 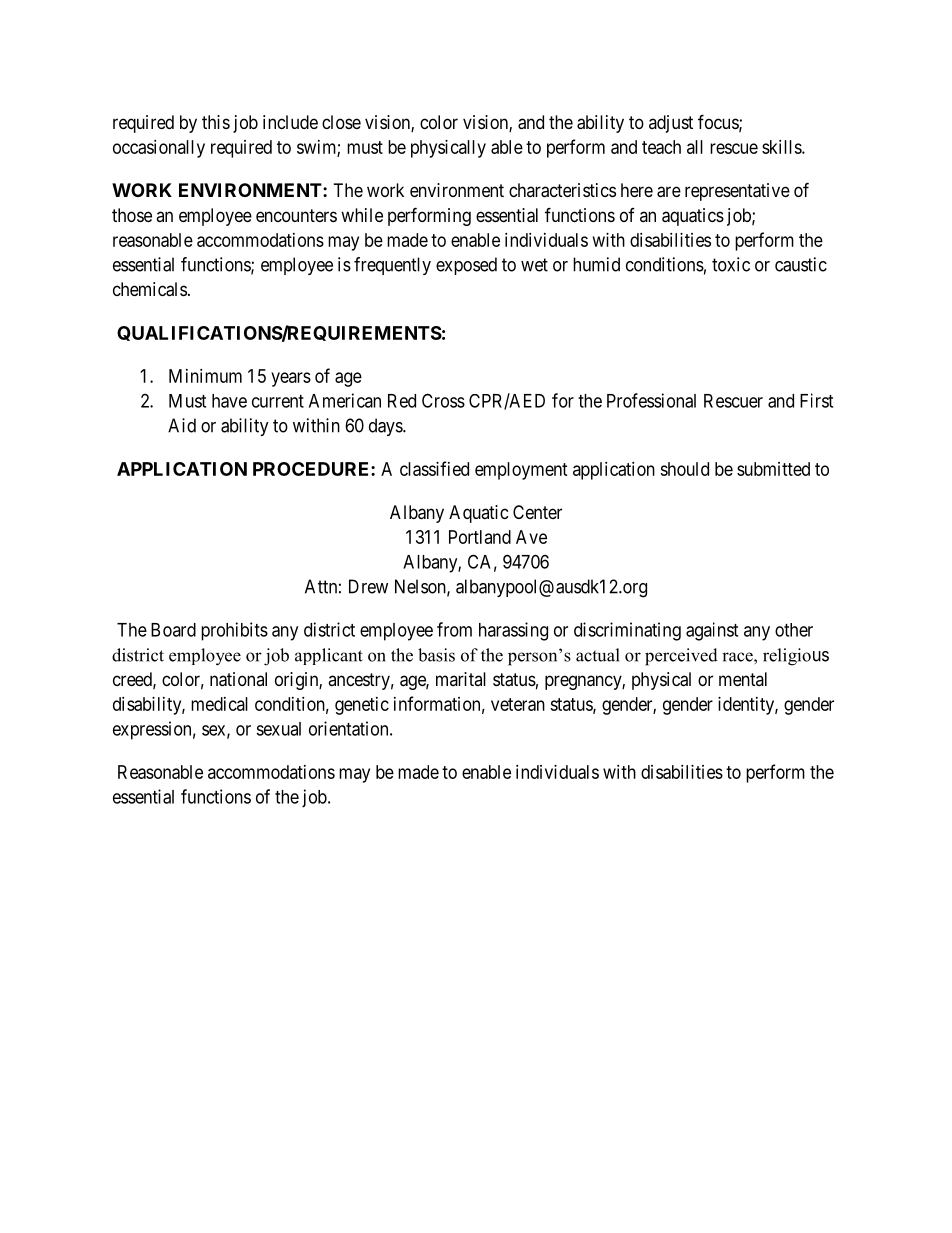 What do you see at coordinates (518, 704) in the document?
I see `veteran` at bounding box center [518, 704].
